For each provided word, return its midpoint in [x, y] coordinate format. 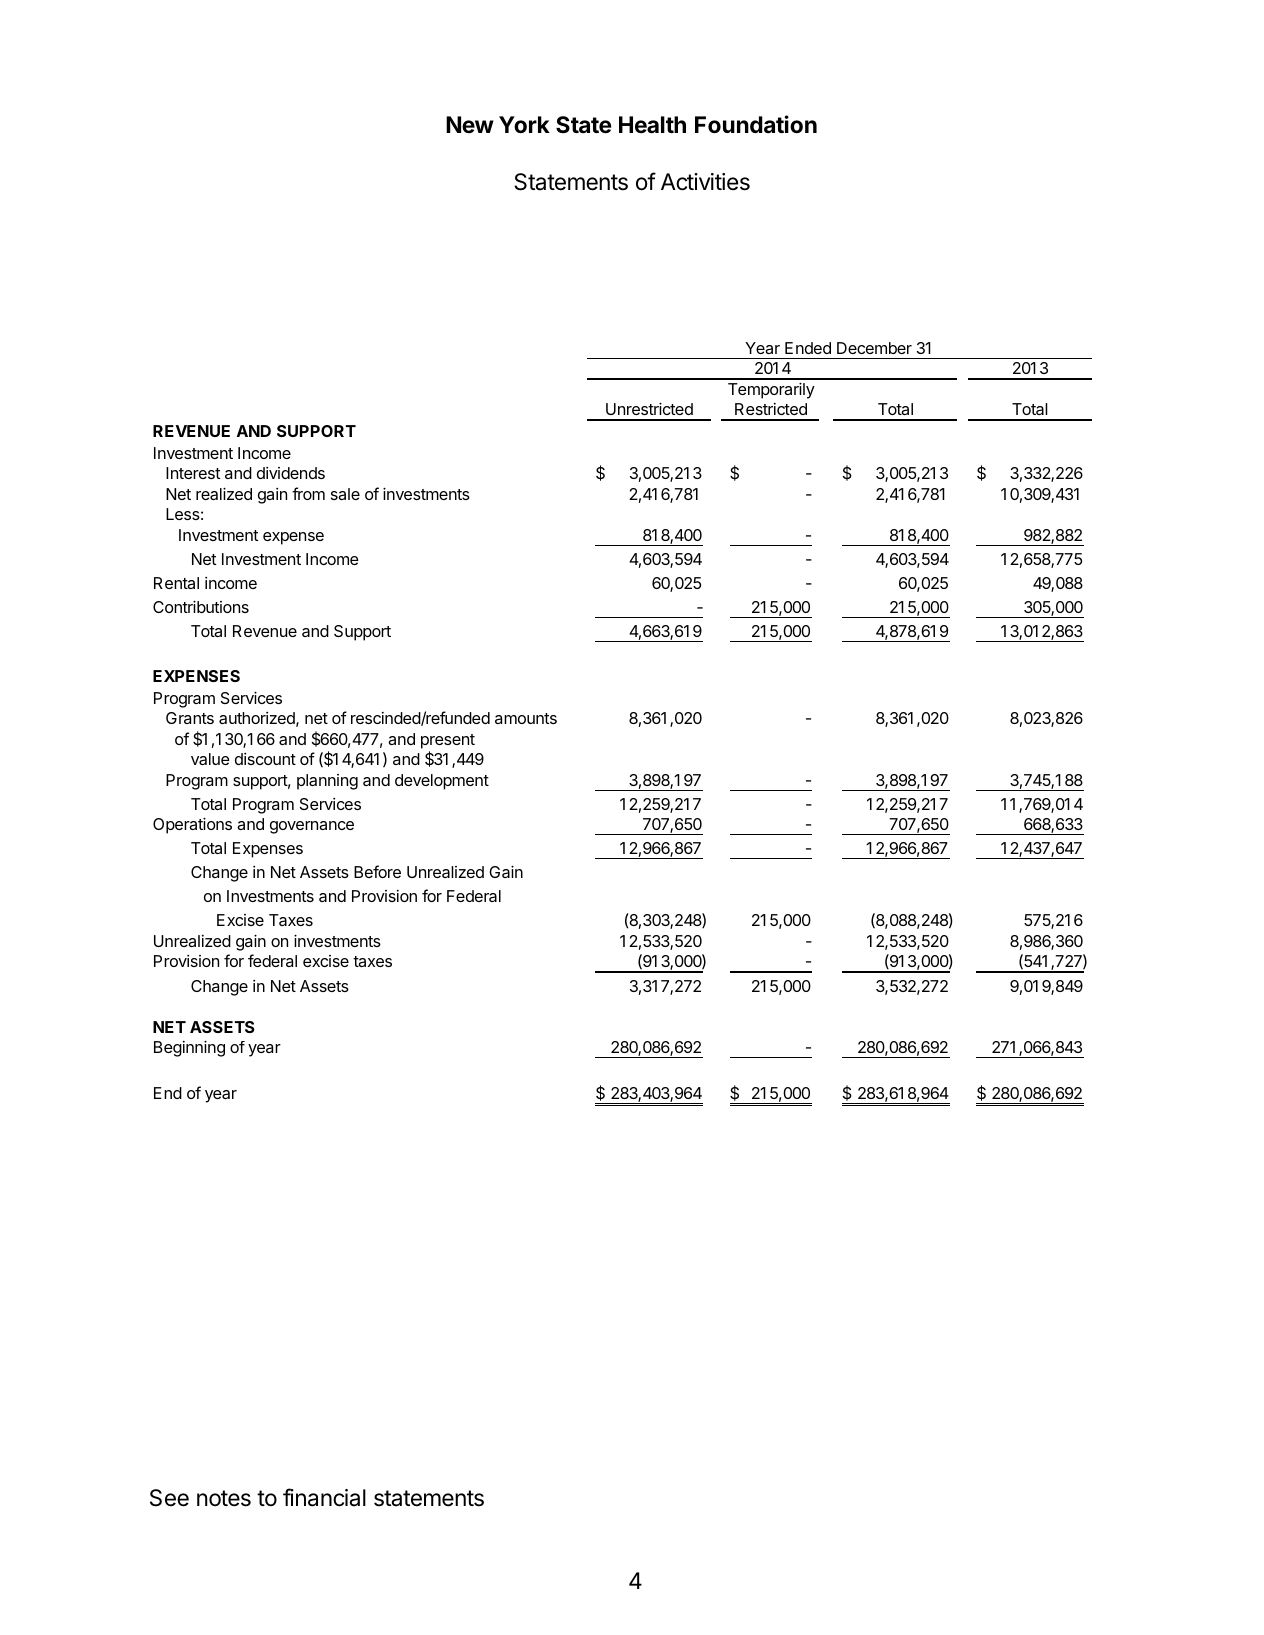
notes [224, 1498]
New [470, 125]
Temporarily [771, 390]
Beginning [189, 1048]
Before [377, 871]
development [442, 782]
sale [345, 494]
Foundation [756, 124]
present [448, 741]
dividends [291, 473]
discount [265, 759]
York [524, 125]
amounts [526, 718]
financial [324, 1497]
